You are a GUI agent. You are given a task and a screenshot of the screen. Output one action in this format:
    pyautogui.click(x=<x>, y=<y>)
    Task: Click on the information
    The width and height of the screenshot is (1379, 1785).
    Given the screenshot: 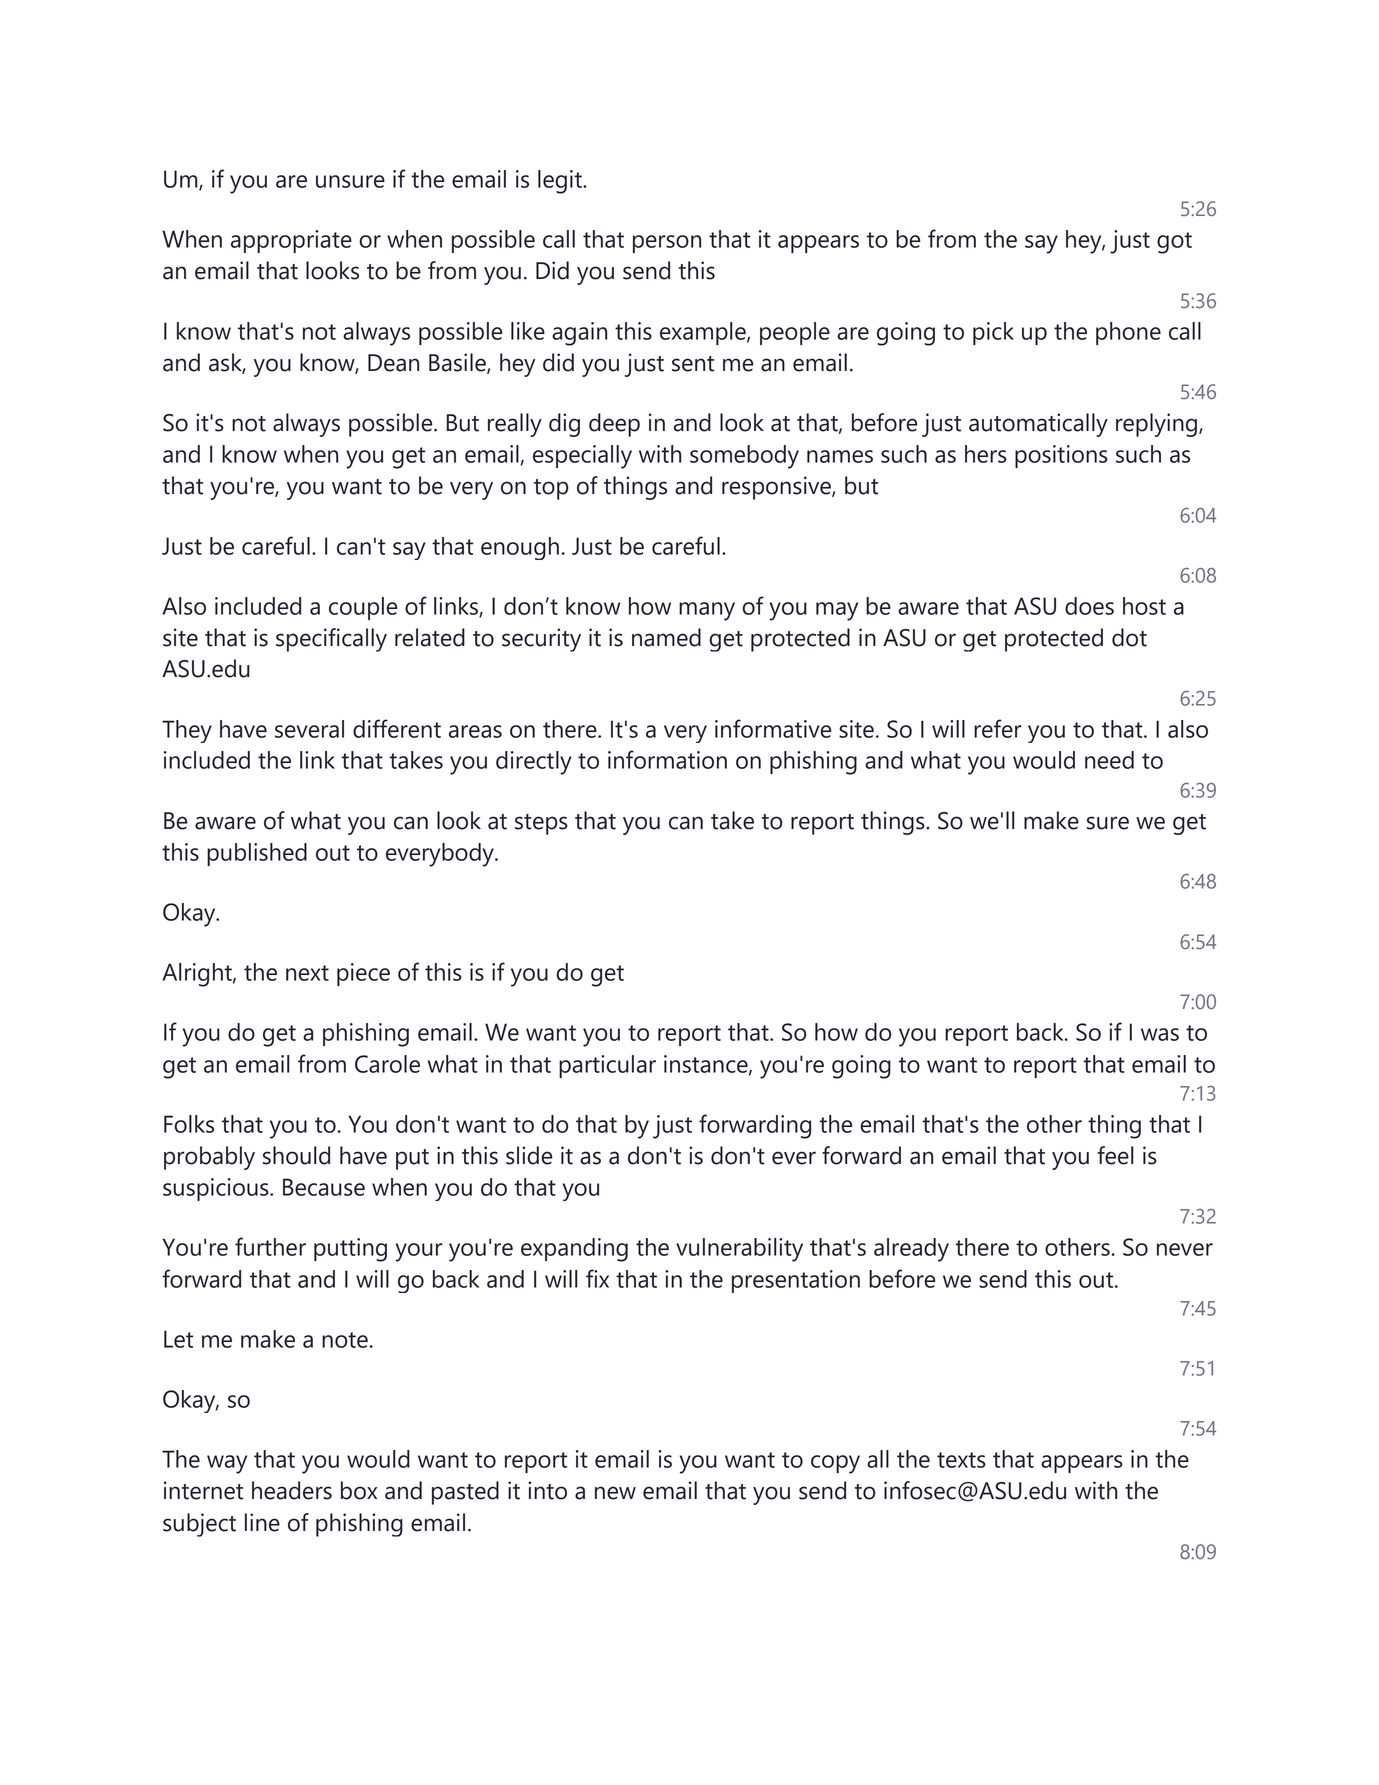 What is the action you would take?
    pyautogui.click(x=667, y=759)
